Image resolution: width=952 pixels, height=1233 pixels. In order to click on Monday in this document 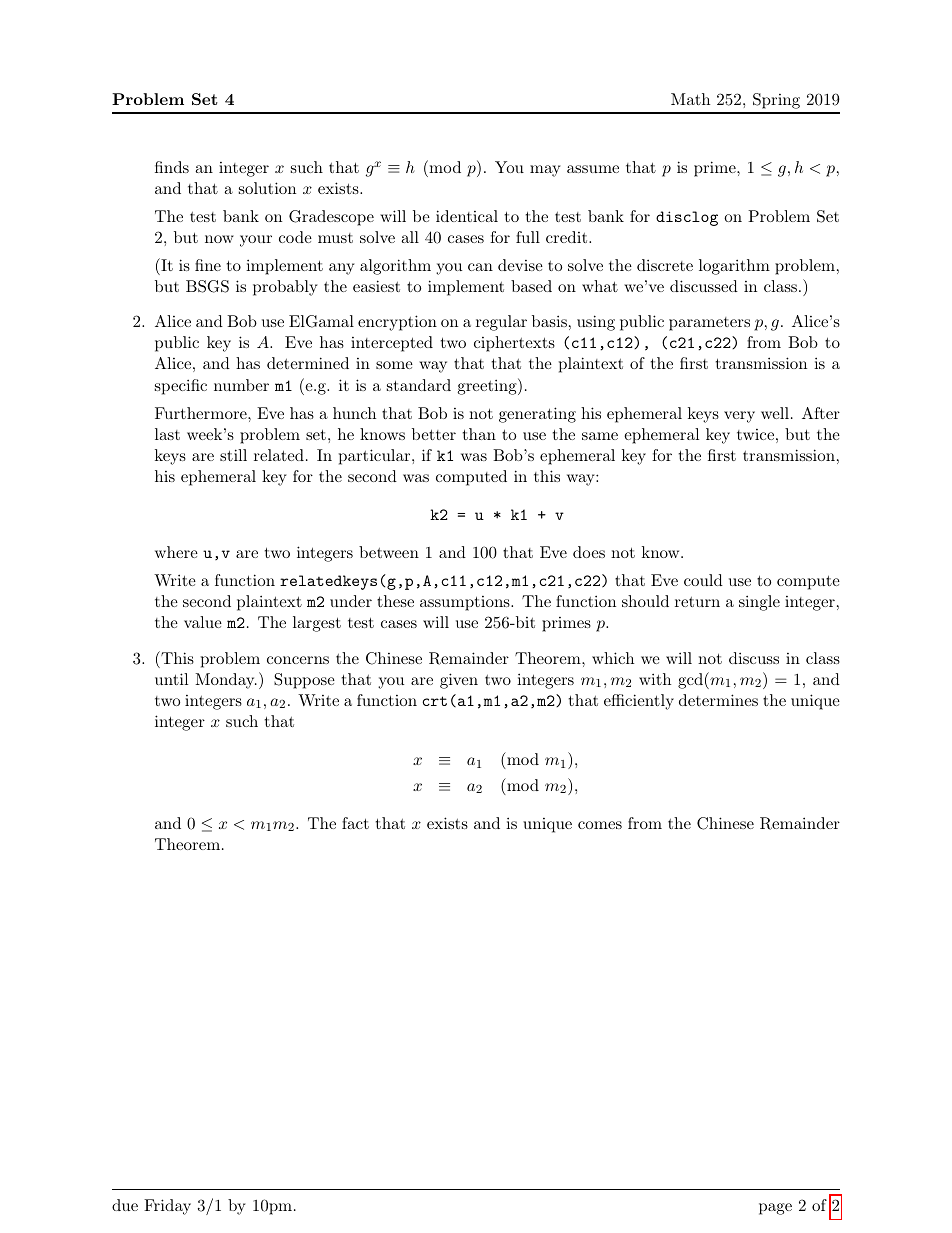, I will do `click(226, 681)`.
